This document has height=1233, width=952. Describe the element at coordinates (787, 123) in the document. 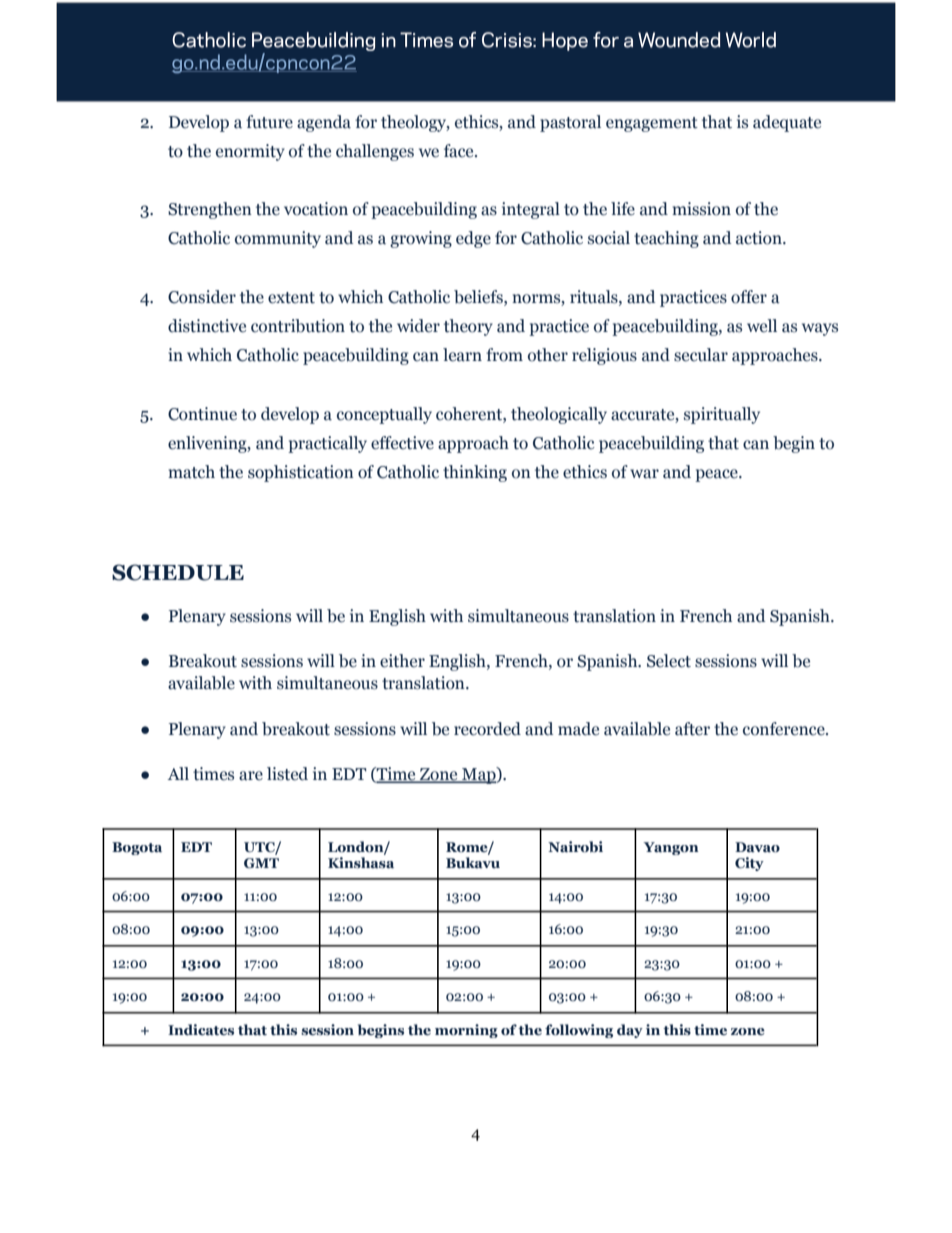

I see `adequate` at that location.
